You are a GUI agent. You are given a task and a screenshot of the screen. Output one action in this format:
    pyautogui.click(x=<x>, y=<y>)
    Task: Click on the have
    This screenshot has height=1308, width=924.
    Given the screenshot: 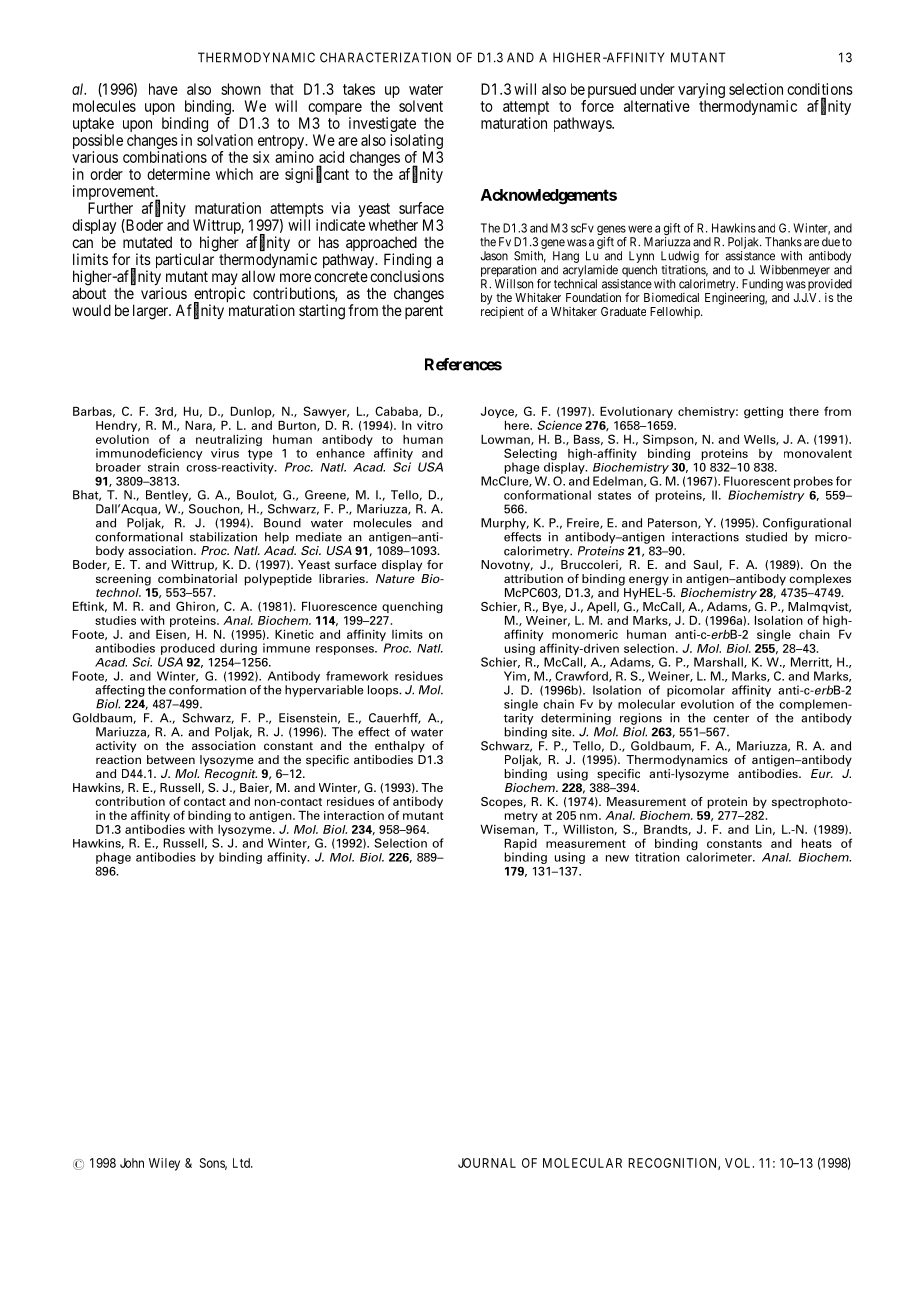 What is the action you would take?
    pyautogui.click(x=163, y=89)
